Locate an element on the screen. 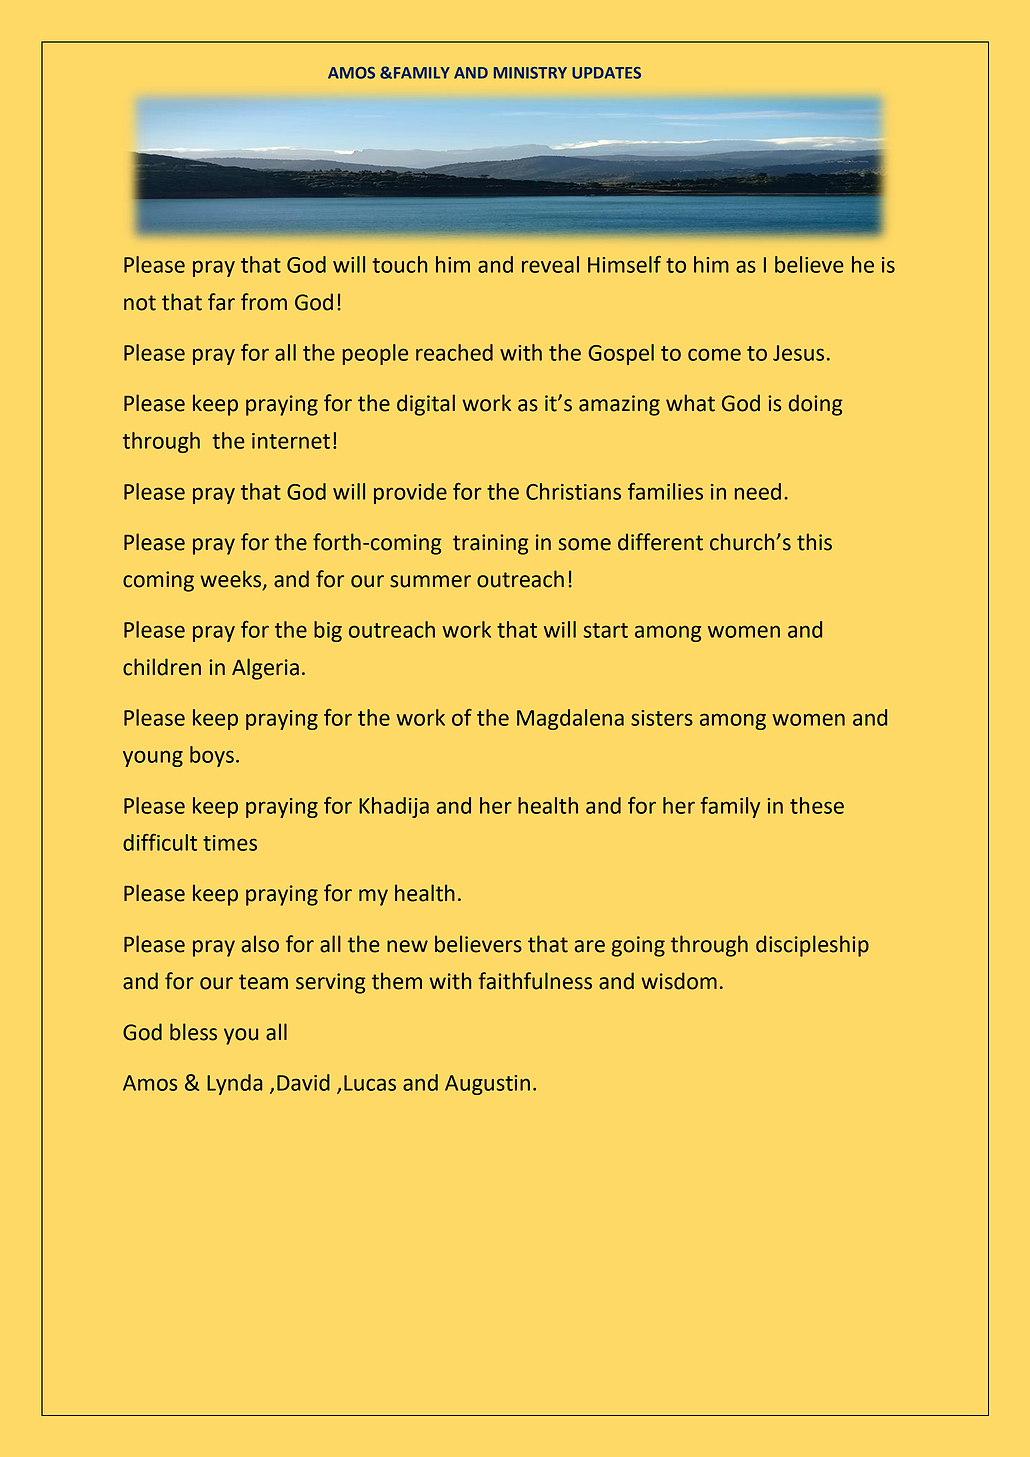 The image size is (1030, 1457). far is located at coordinates (221, 302).
